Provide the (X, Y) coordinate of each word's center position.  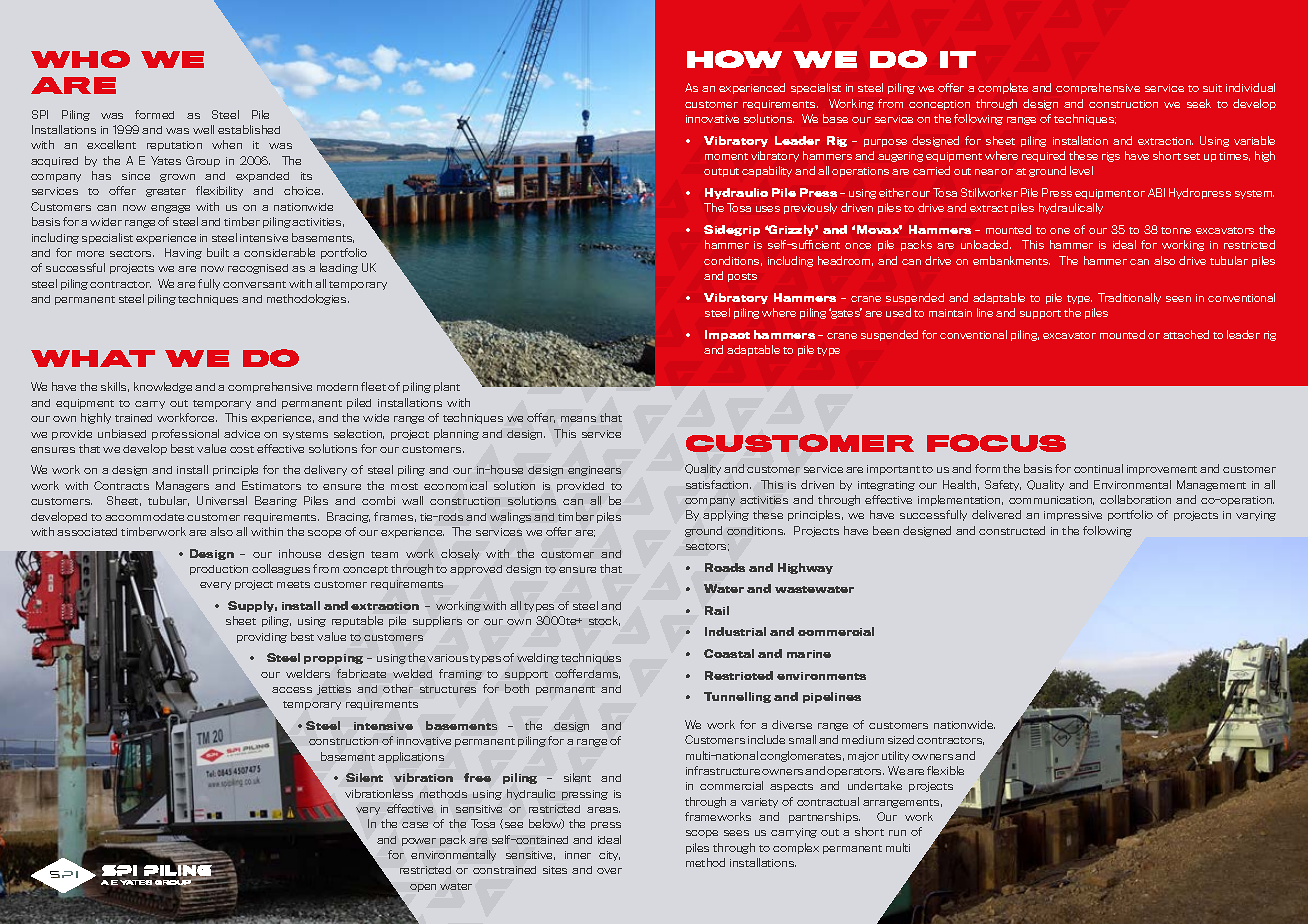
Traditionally (1129, 298)
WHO (80, 59)
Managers (182, 486)
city (609, 856)
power (419, 842)
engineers (594, 471)
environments (821, 676)
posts (742, 277)
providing (262, 638)
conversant (254, 284)
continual (1098, 468)
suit (1212, 88)
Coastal (729, 653)
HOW (734, 59)
